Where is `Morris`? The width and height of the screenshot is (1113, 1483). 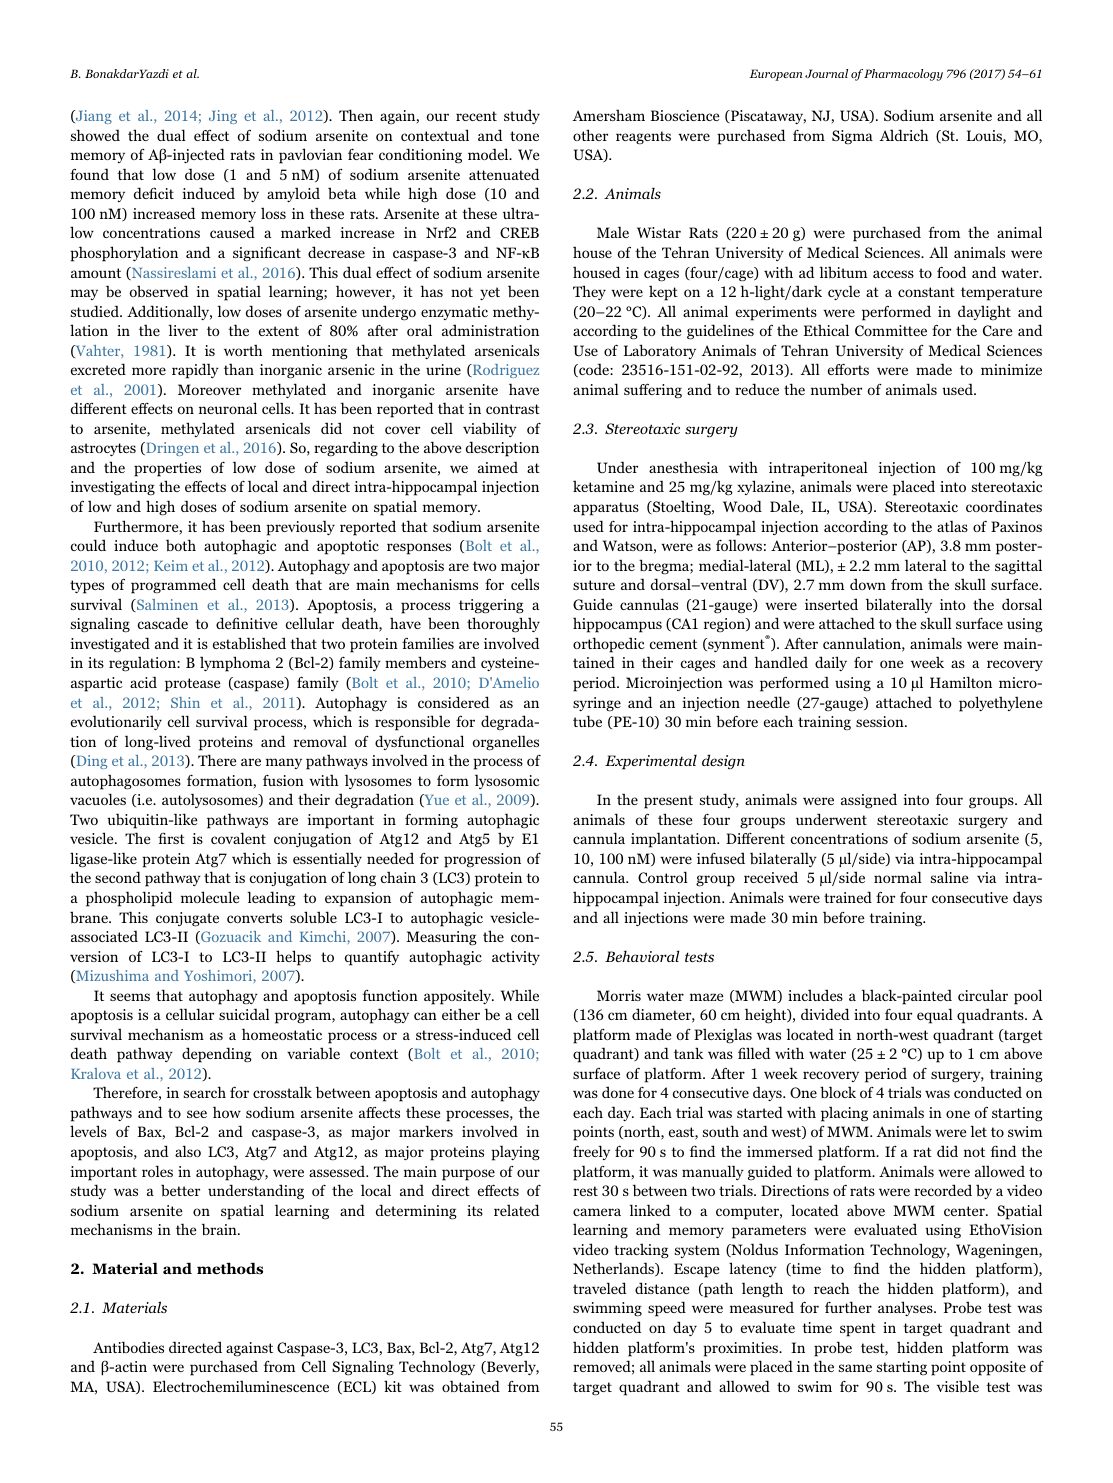
Morris is located at coordinates (619, 995).
